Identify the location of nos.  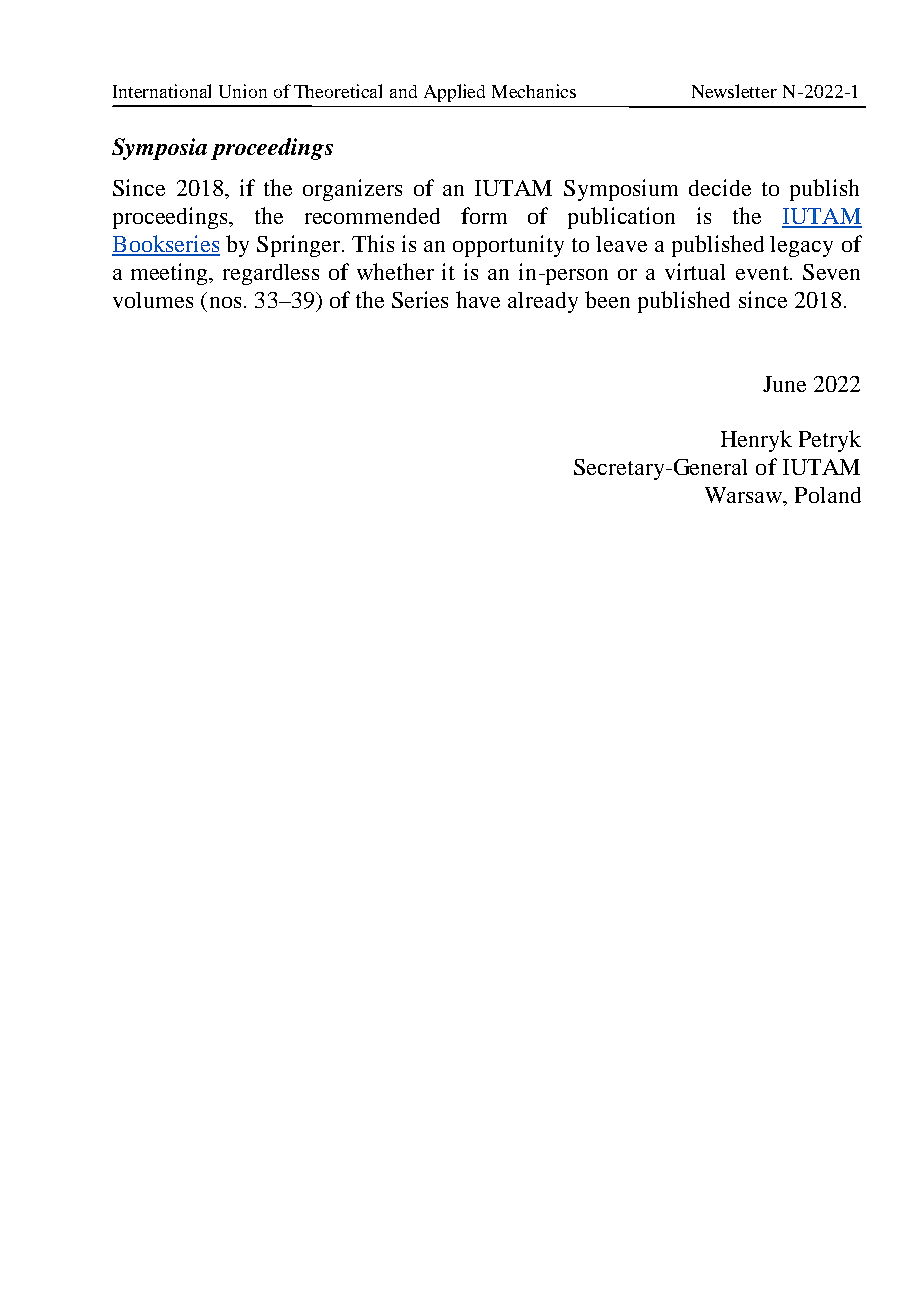
(225, 302).
